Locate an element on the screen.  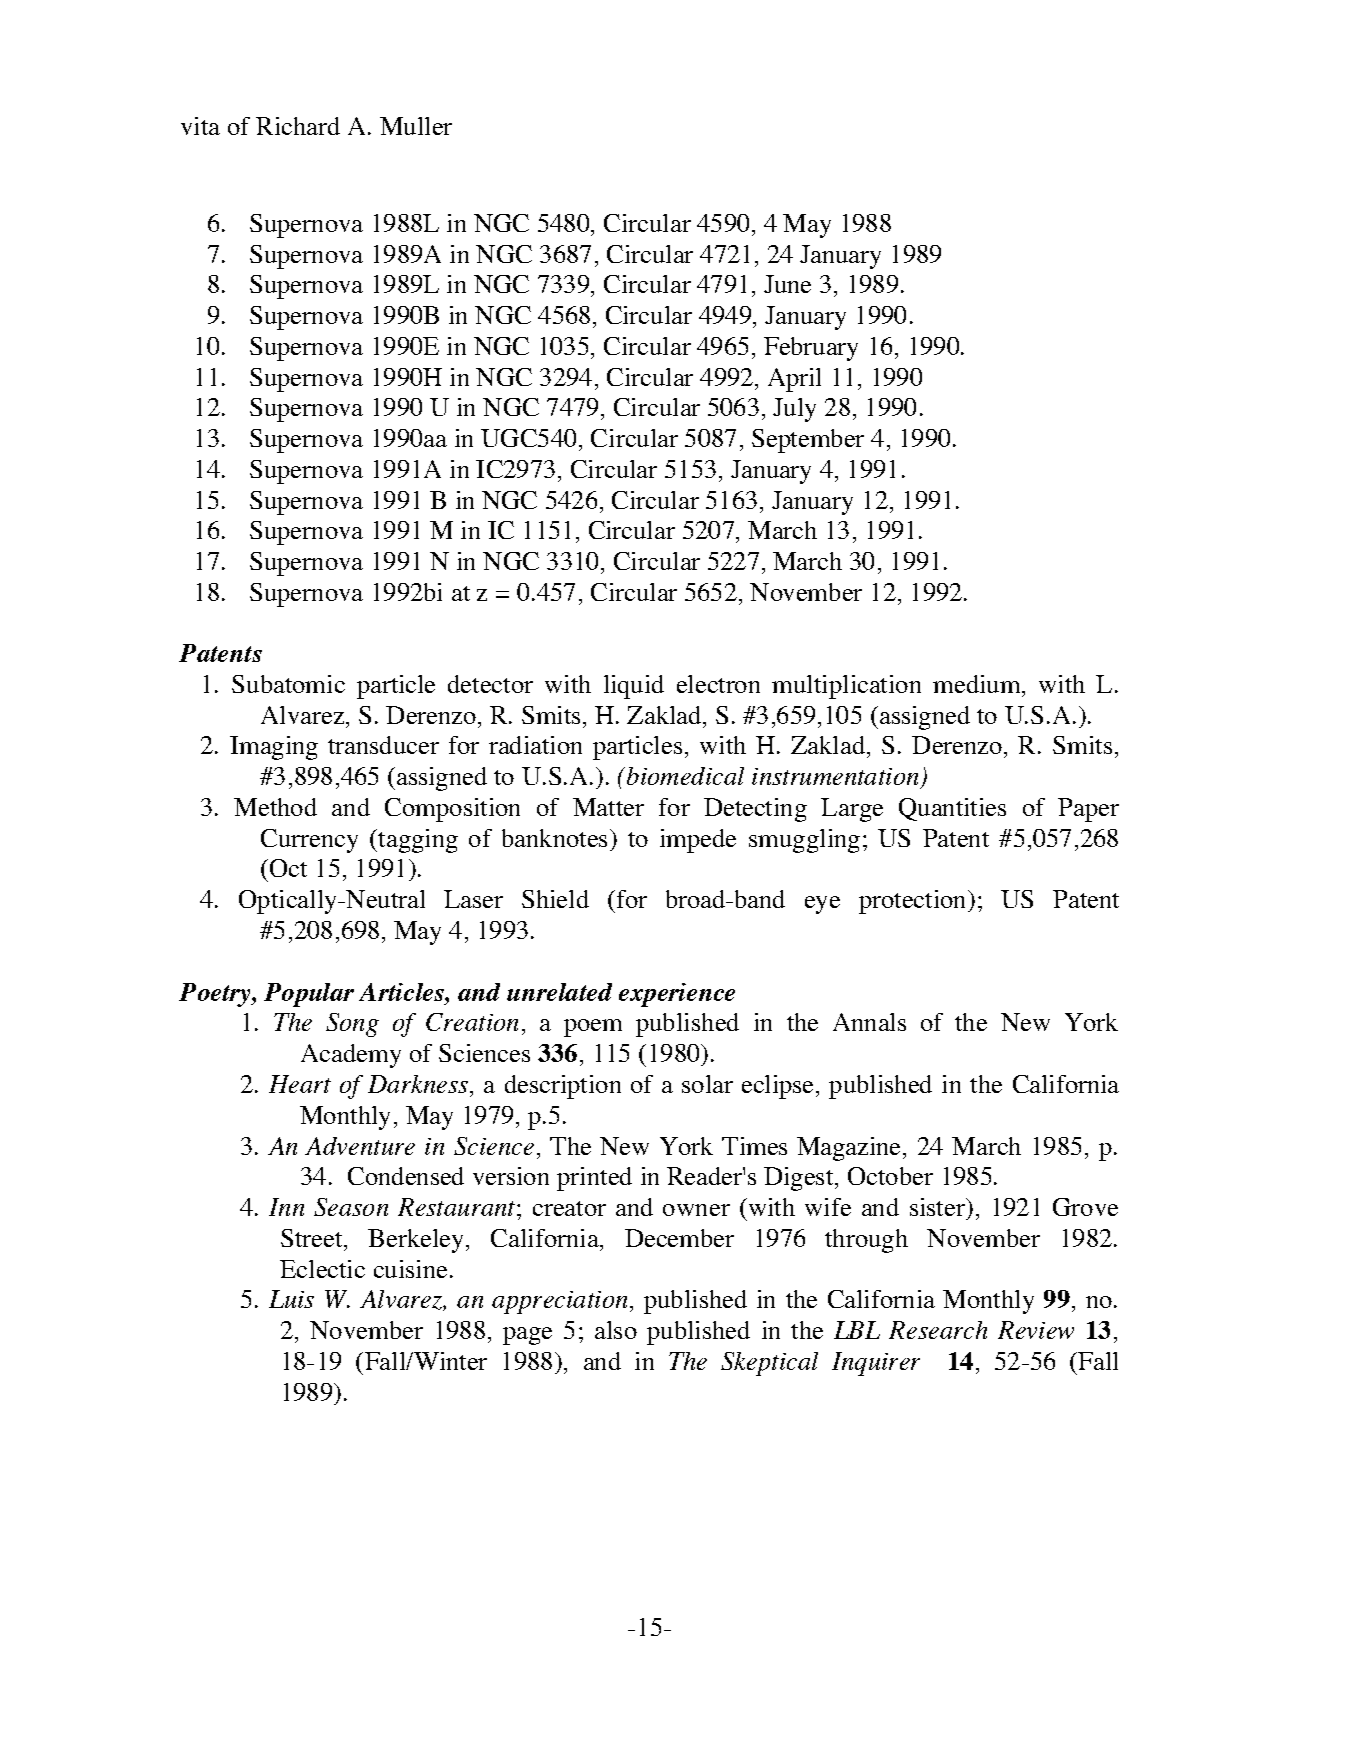
Subatomic is located at coordinates (288, 684).
